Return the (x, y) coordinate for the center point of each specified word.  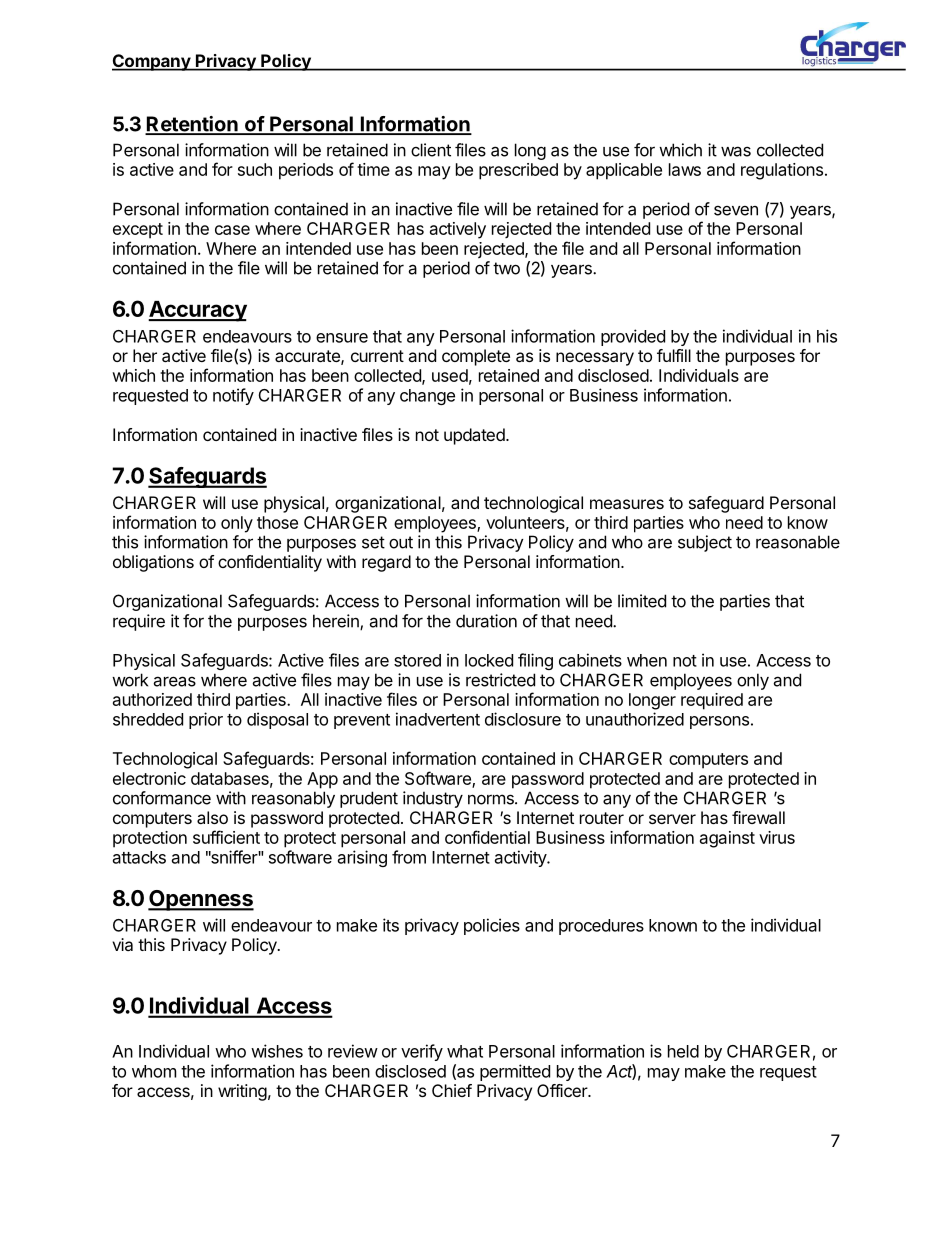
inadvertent (438, 719)
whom (154, 1071)
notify (233, 396)
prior (206, 720)
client (431, 150)
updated (474, 436)
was (736, 151)
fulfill (674, 355)
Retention (192, 125)
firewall (758, 817)
